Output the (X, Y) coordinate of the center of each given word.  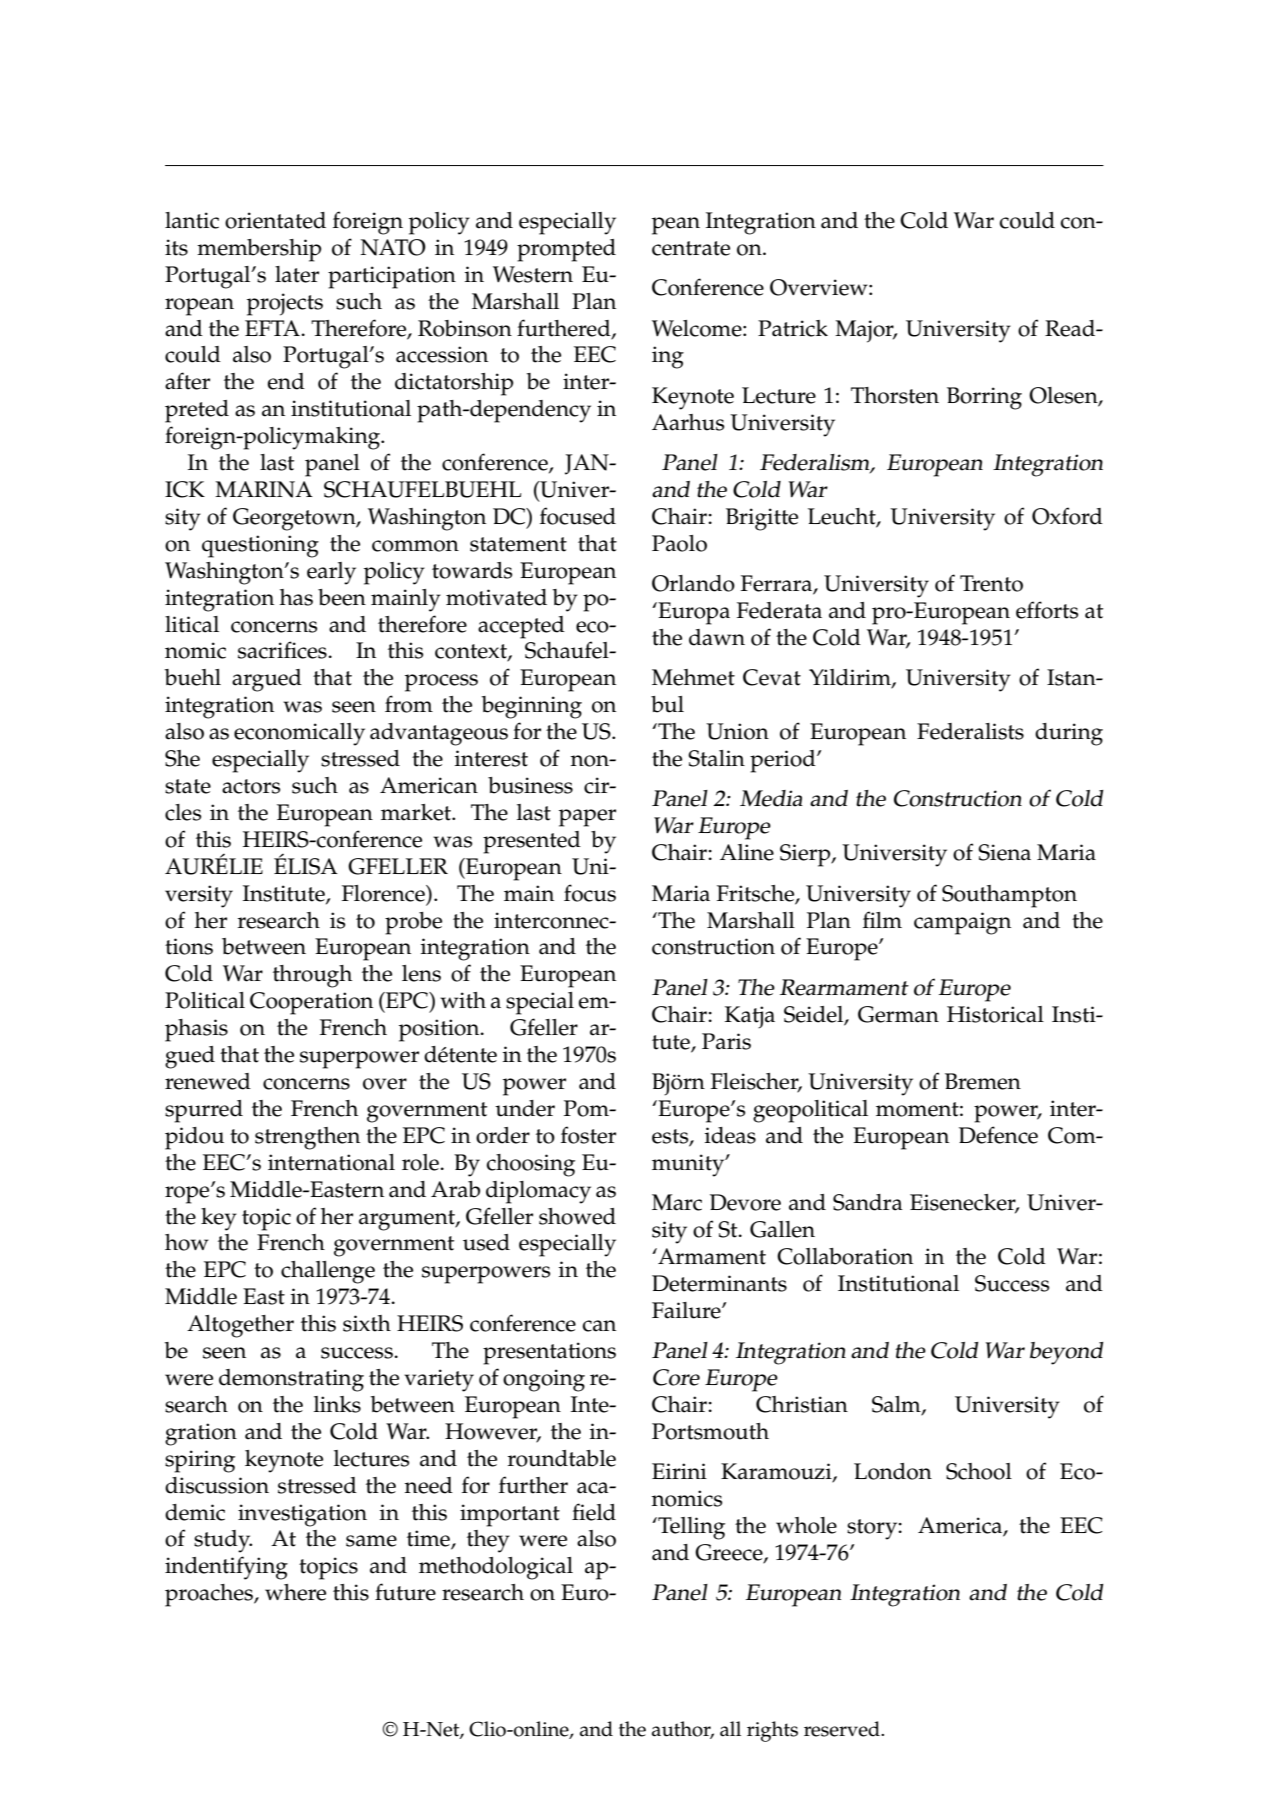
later (297, 274)
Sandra (868, 1202)
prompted (566, 250)
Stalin (716, 758)
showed (577, 1216)
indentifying (226, 1568)
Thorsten (895, 395)
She (182, 758)
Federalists (970, 731)
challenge (328, 1272)
